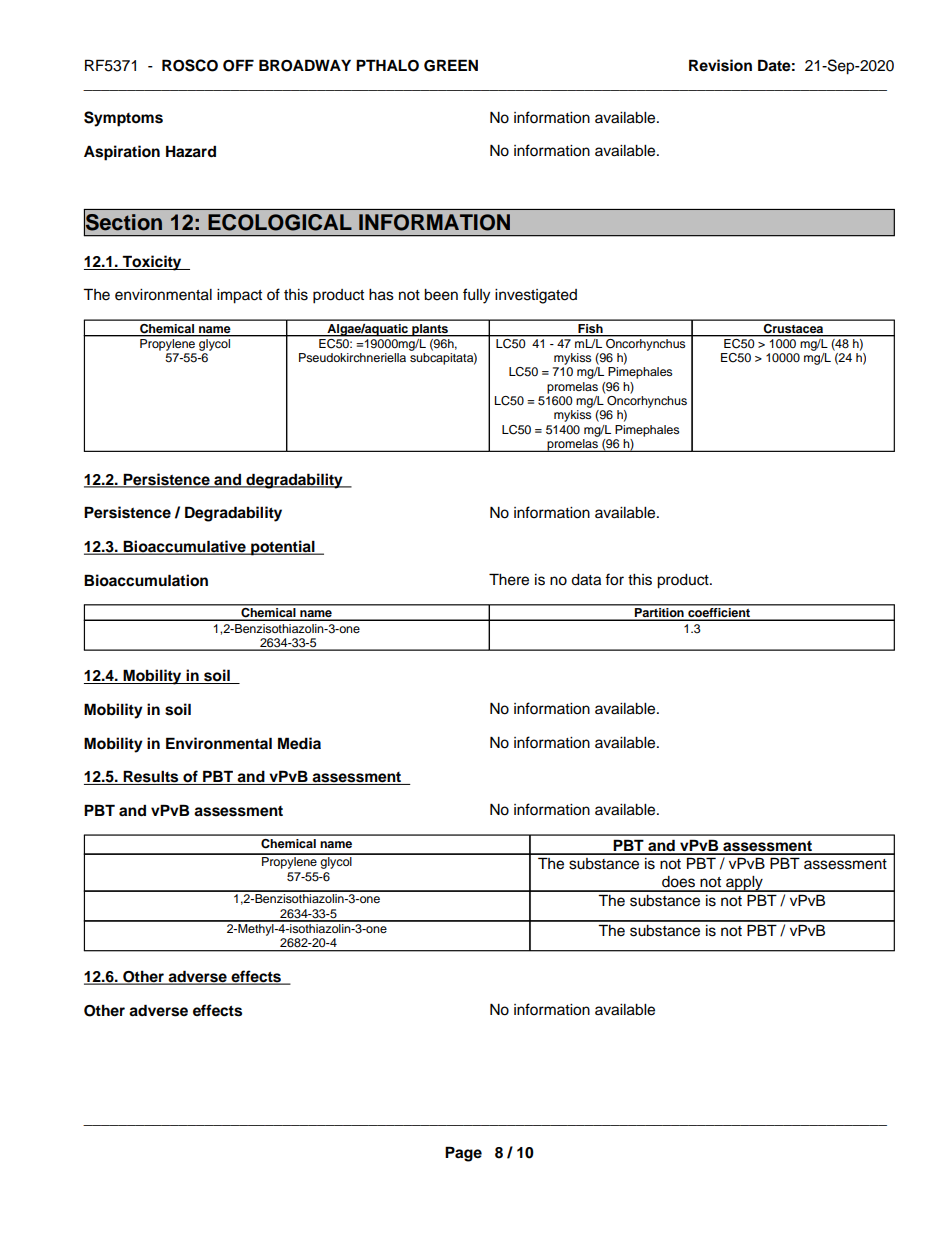 This document has width=952, height=1233. Describe the element at coordinates (151, 777) in the document. I see `Results` at that location.
